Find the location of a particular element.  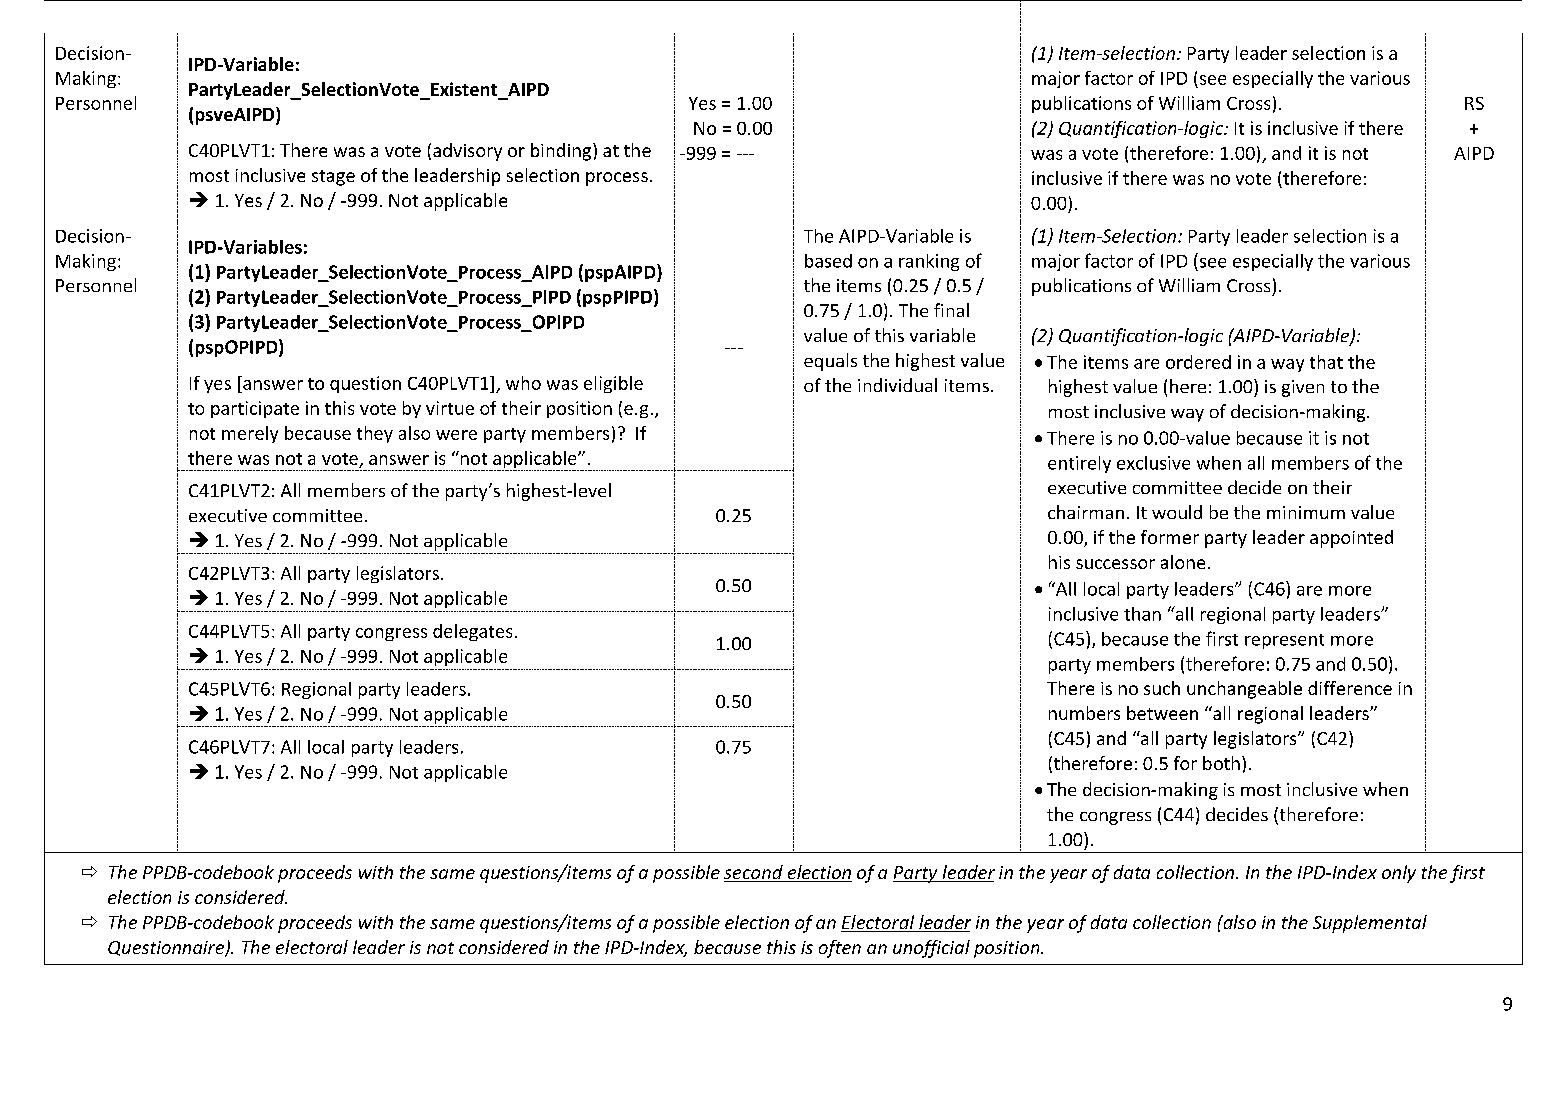

numbers is located at coordinates (1084, 713).
